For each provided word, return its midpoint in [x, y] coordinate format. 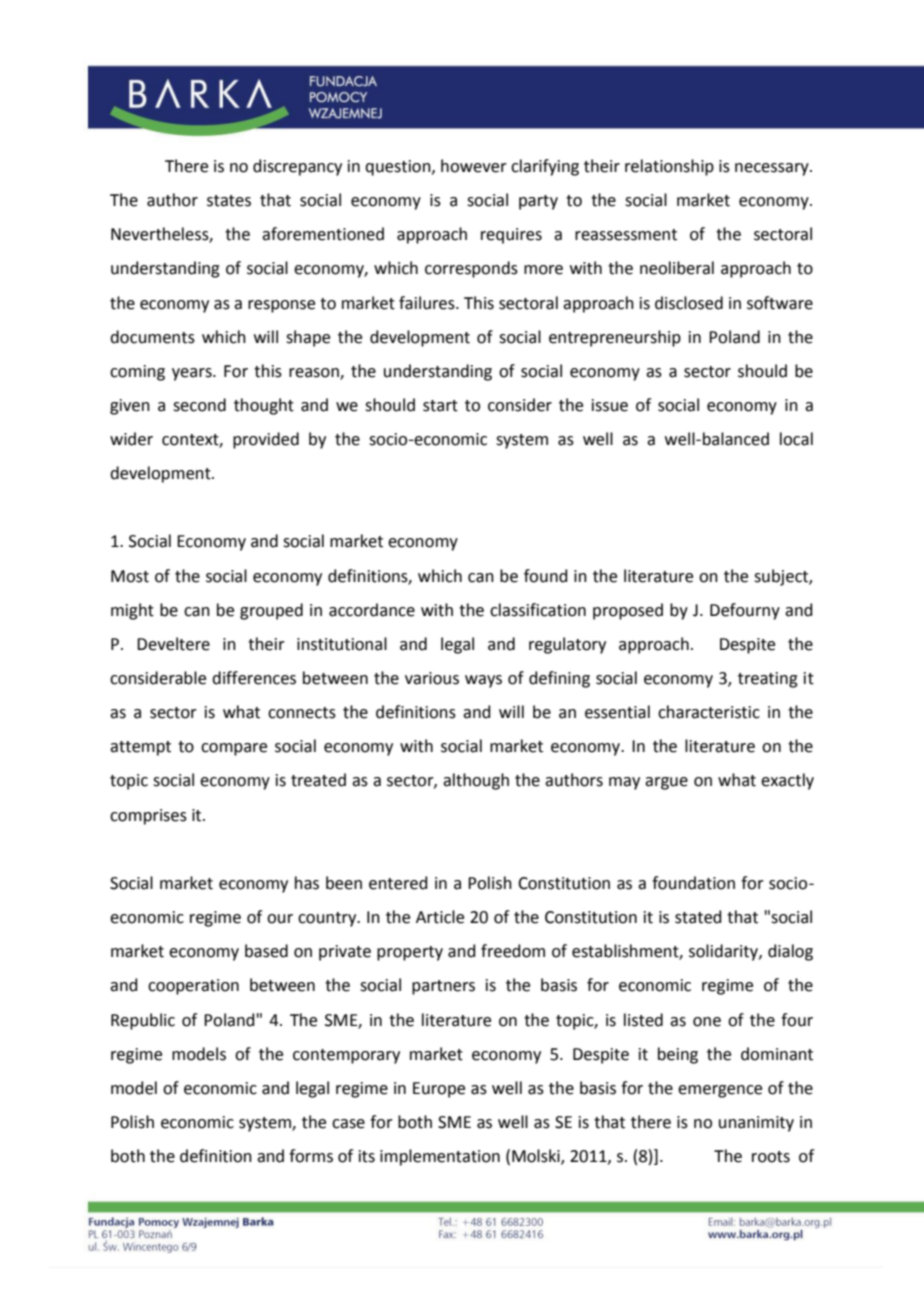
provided [266, 440]
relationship [669, 167]
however [474, 166]
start [440, 406]
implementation [440, 1157]
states [229, 201]
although [476, 781]
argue [666, 783]
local [796, 439]
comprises [148, 817]
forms [311, 1156]
